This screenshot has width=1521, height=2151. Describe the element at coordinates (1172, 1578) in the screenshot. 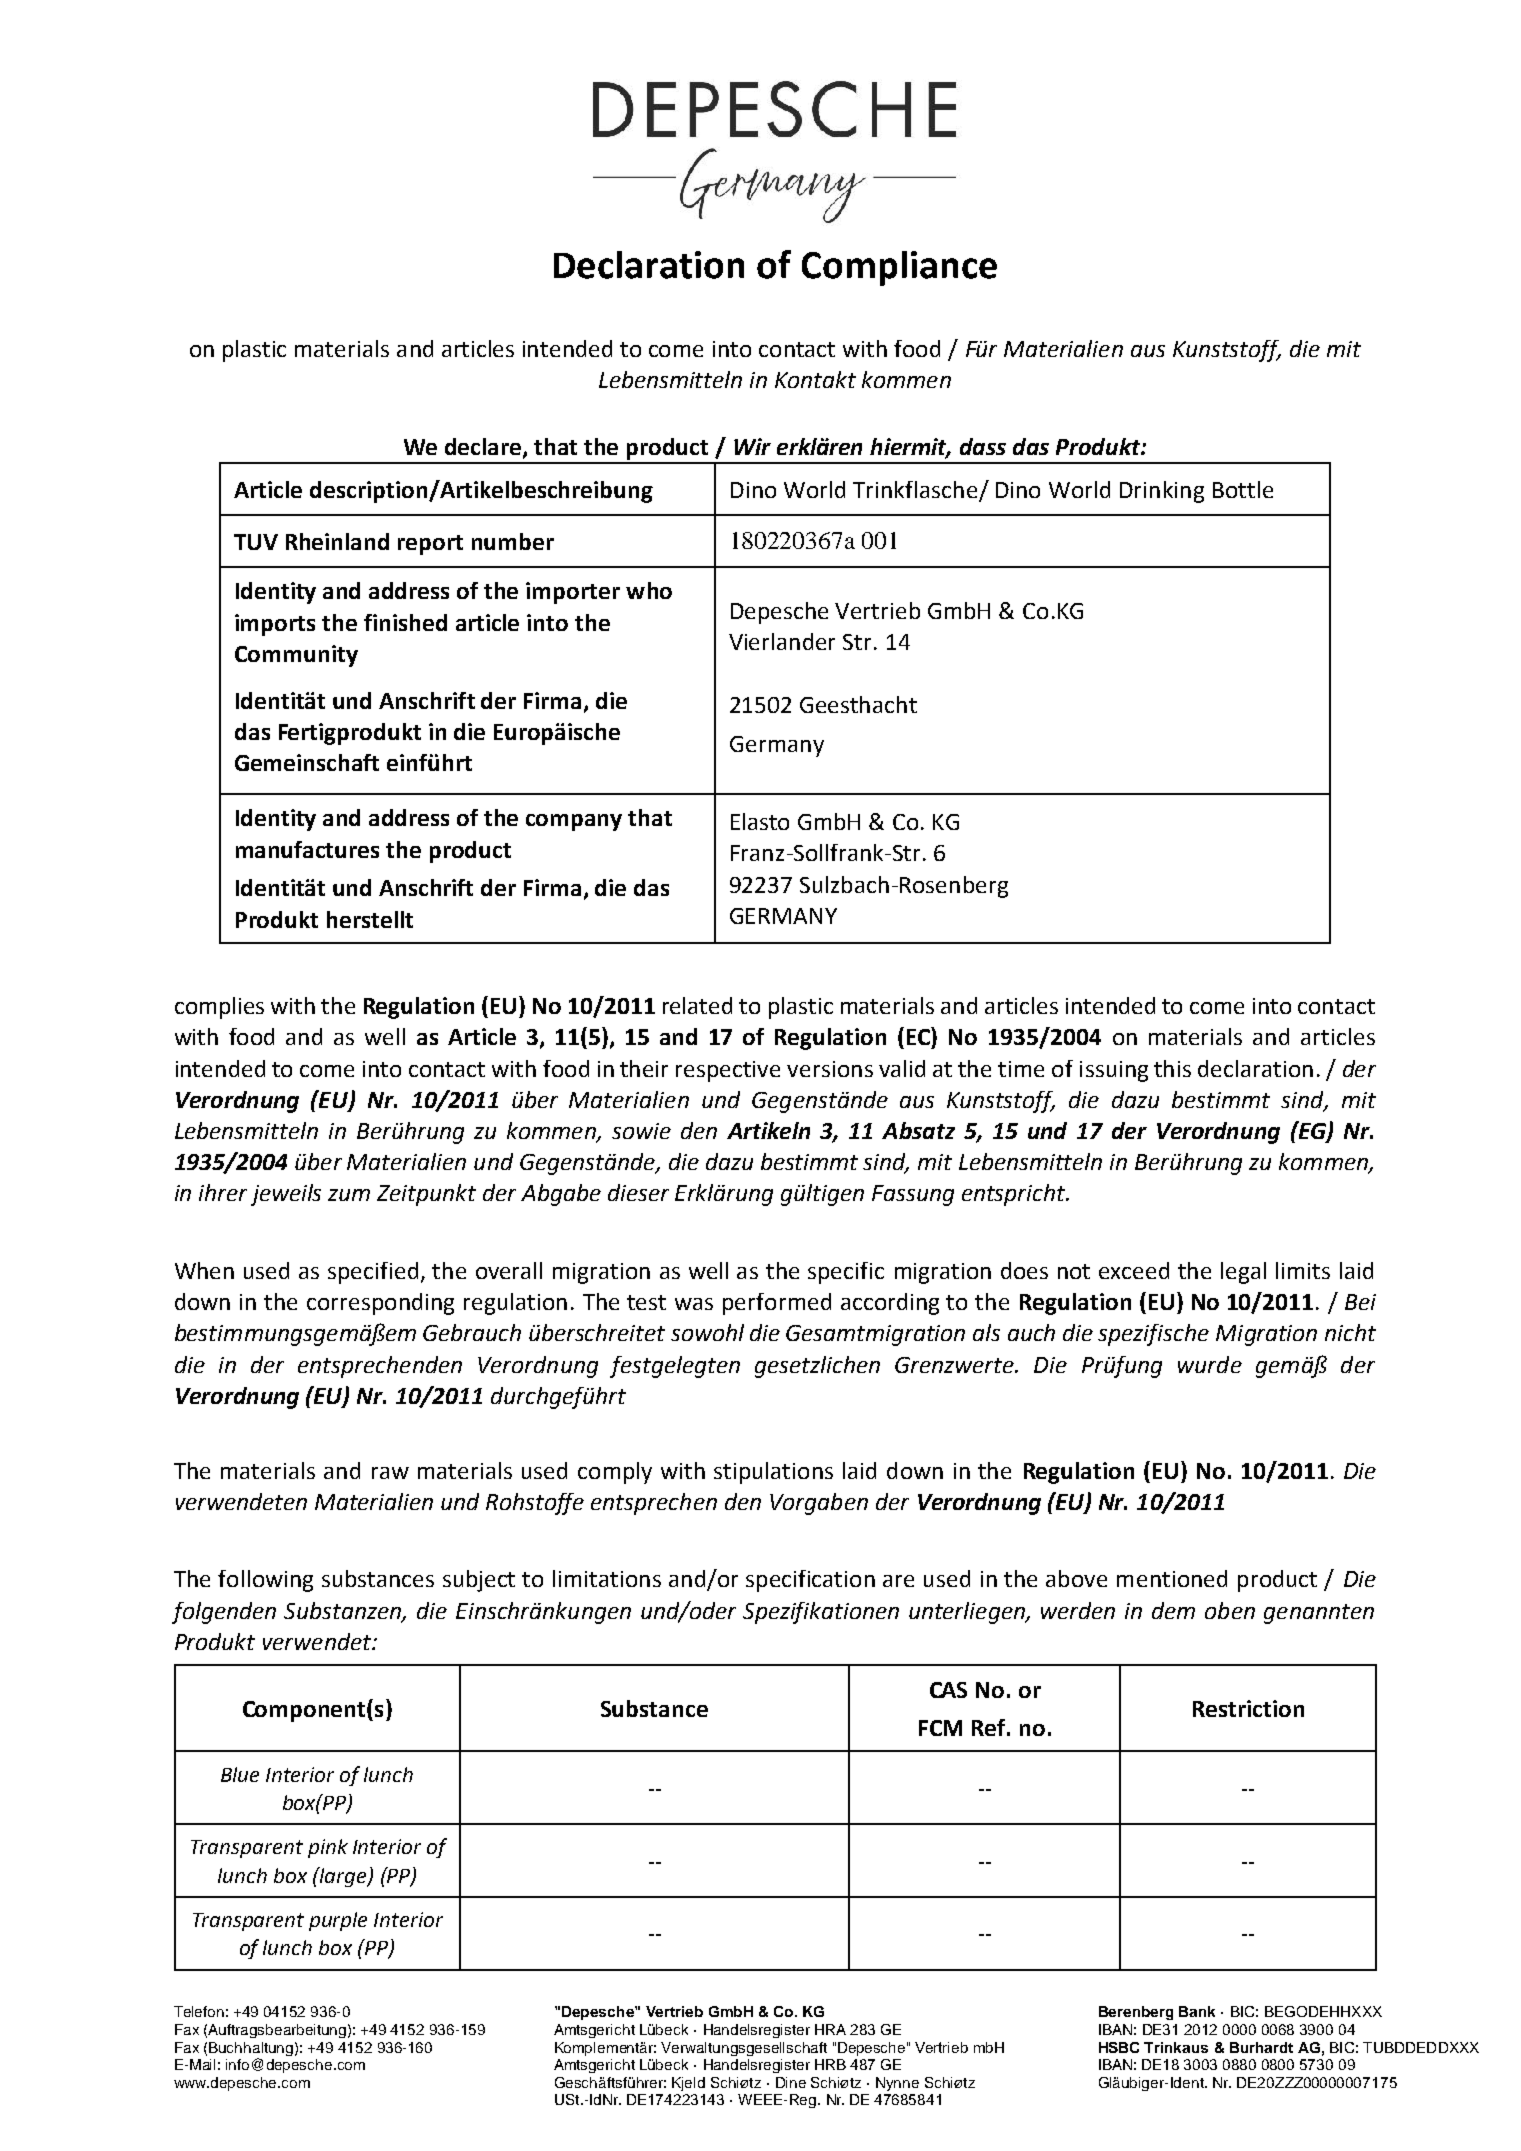

I see `mentioned` at that location.
